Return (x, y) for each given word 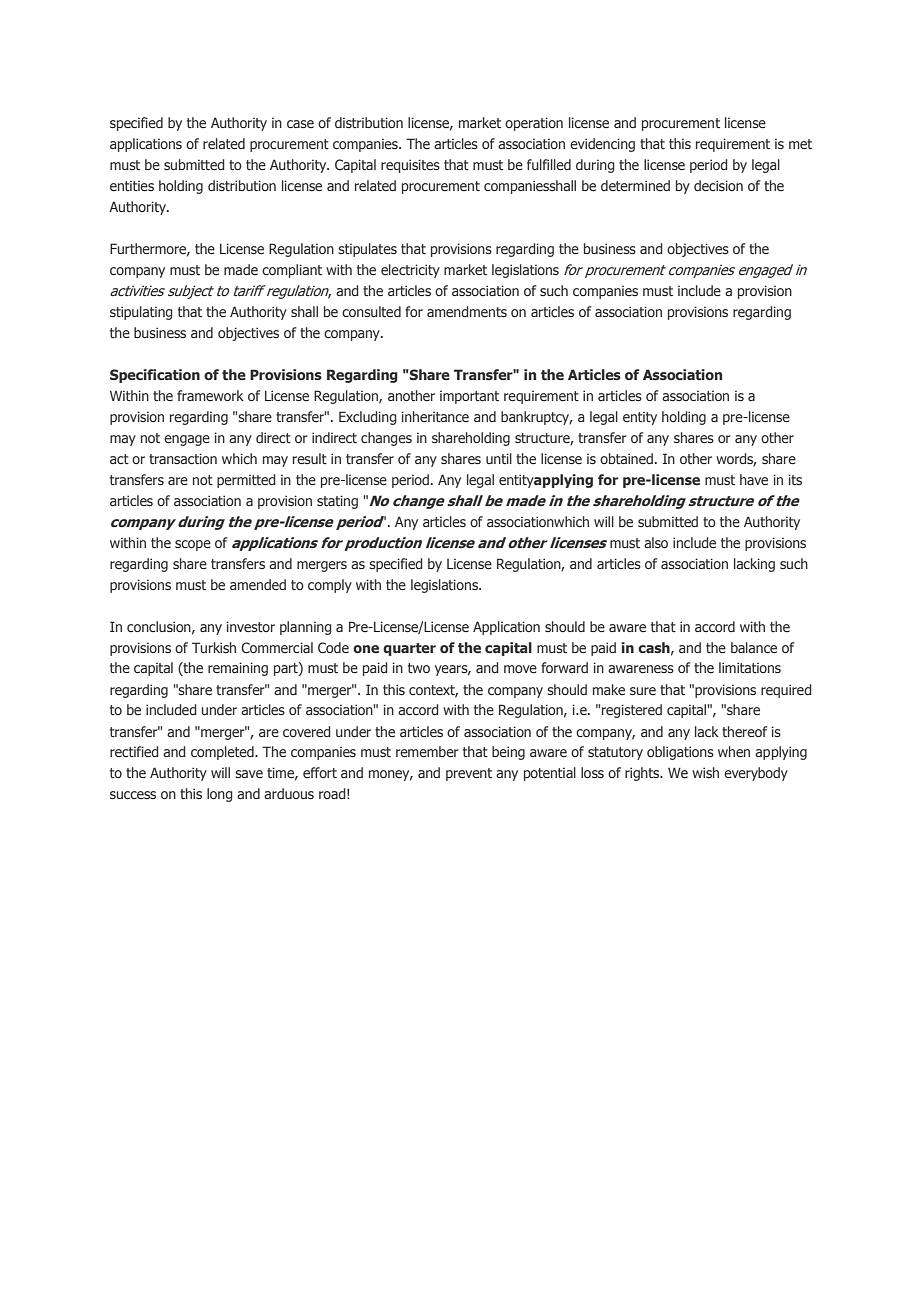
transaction (183, 458)
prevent (469, 774)
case (300, 124)
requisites (410, 166)
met (800, 144)
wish (705, 772)
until (499, 458)
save (249, 774)
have (754, 479)
